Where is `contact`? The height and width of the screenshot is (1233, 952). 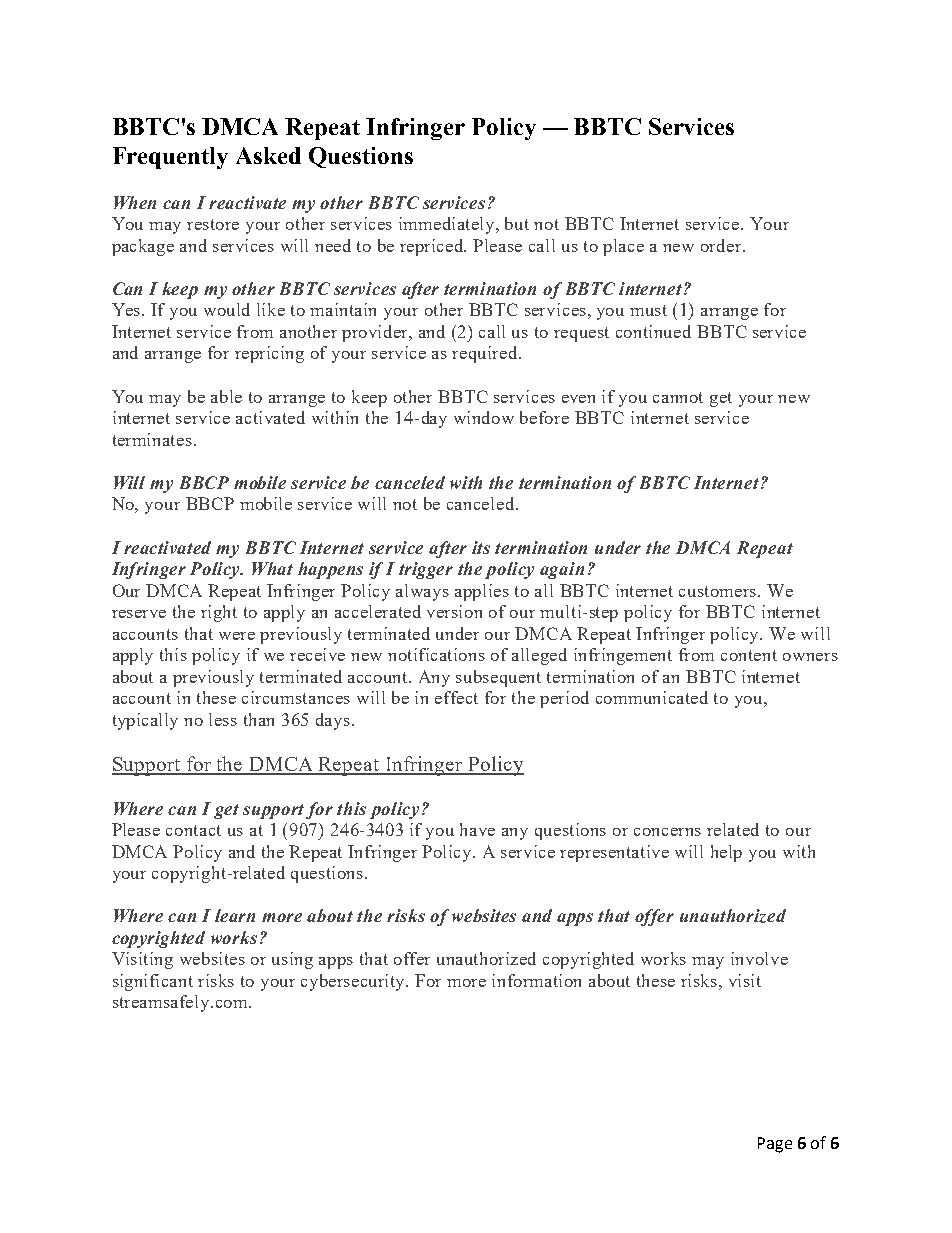
contact is located at coordinates (193, 830).
